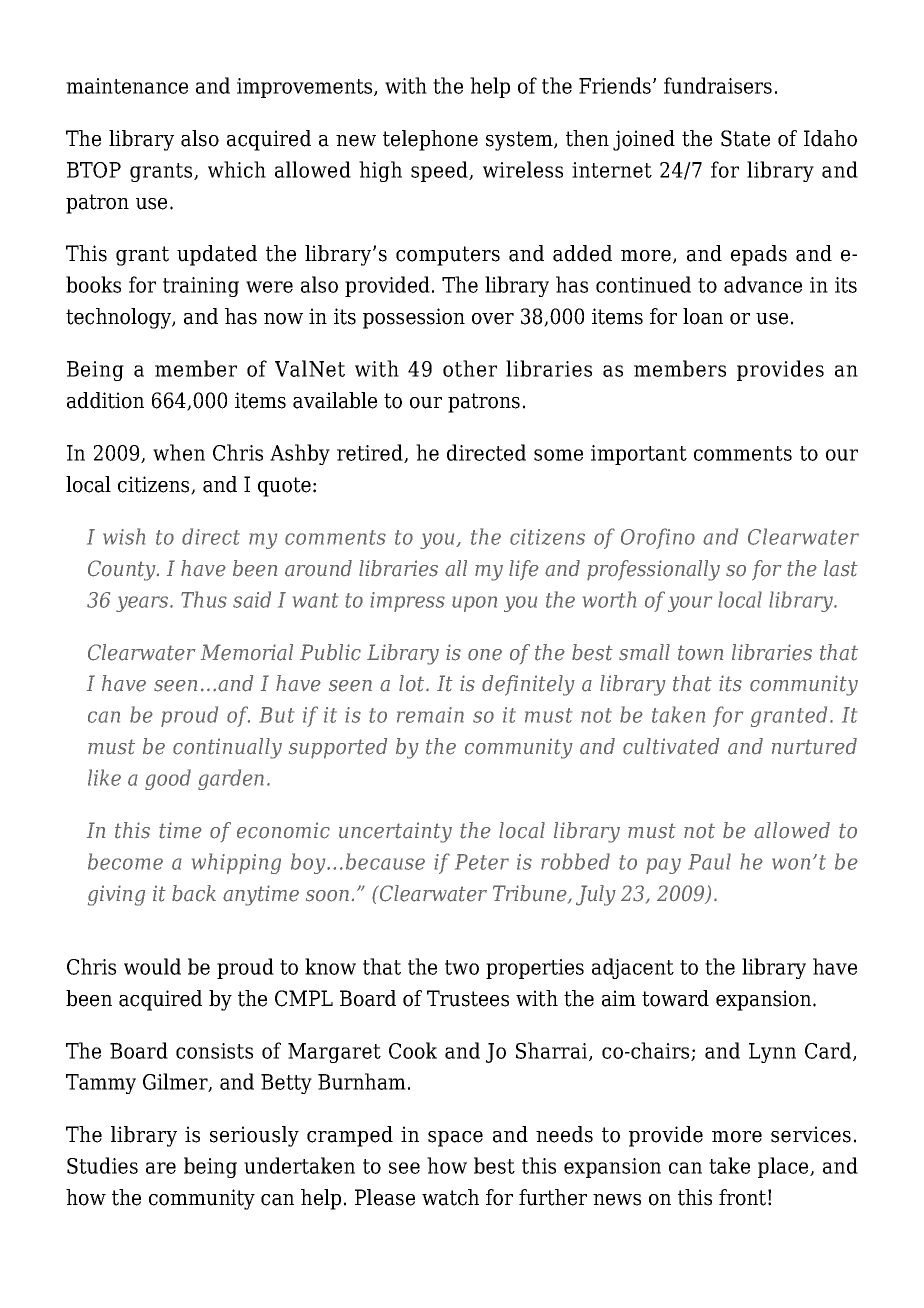 This screenshot has height=1308, width=924. I want to click on Peter, so click(482, 862).
